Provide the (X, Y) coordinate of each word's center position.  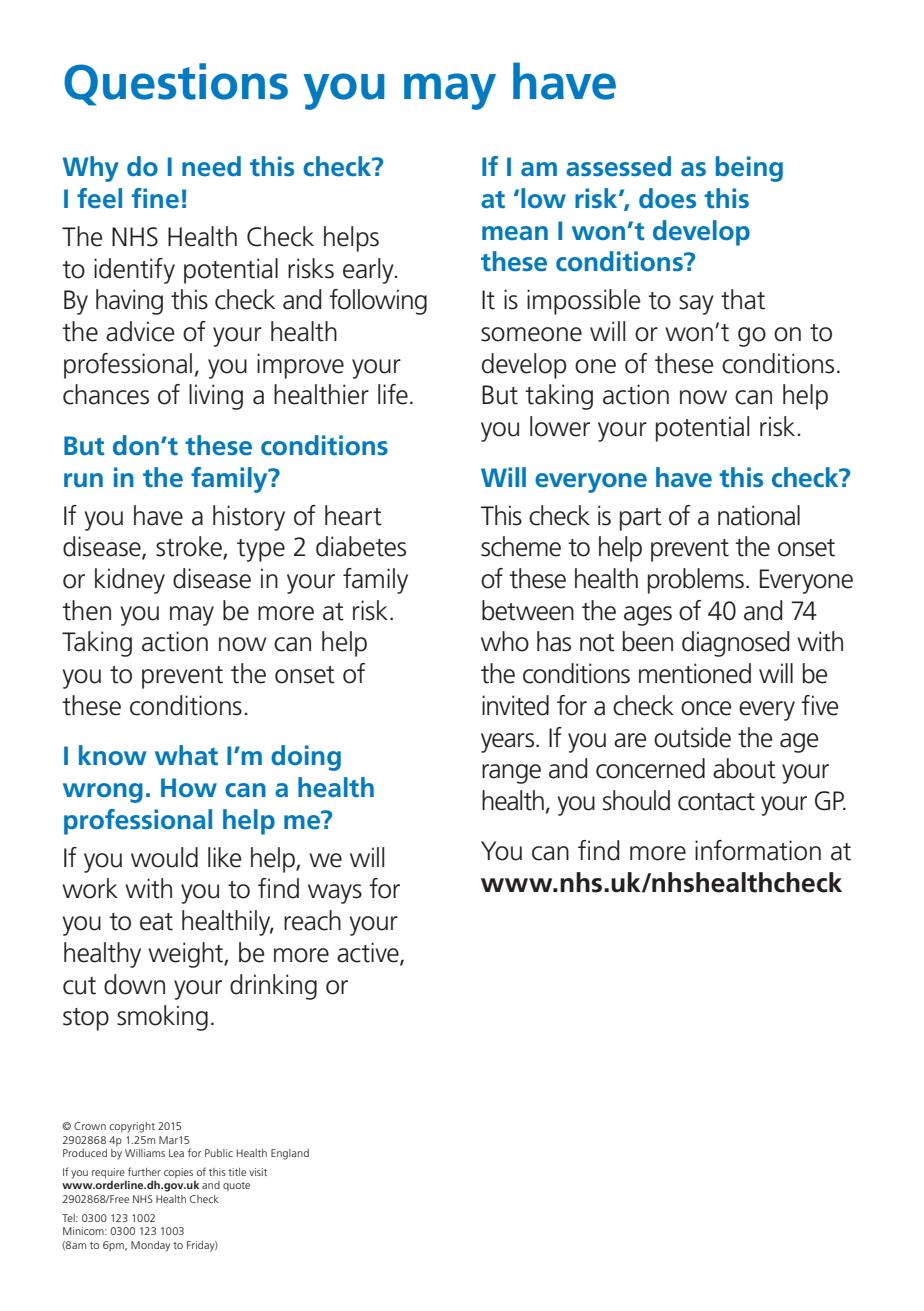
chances (106, 394)
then (86, 610)
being (749, 169)
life (393, 394)
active (369, 953)
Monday (150, 1246)
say (696, 305)
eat (156, 922)
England (290, 1154)
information (758, 850)
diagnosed (736, 644)
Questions (176, 84)
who (505, 641)
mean (515, 233)
